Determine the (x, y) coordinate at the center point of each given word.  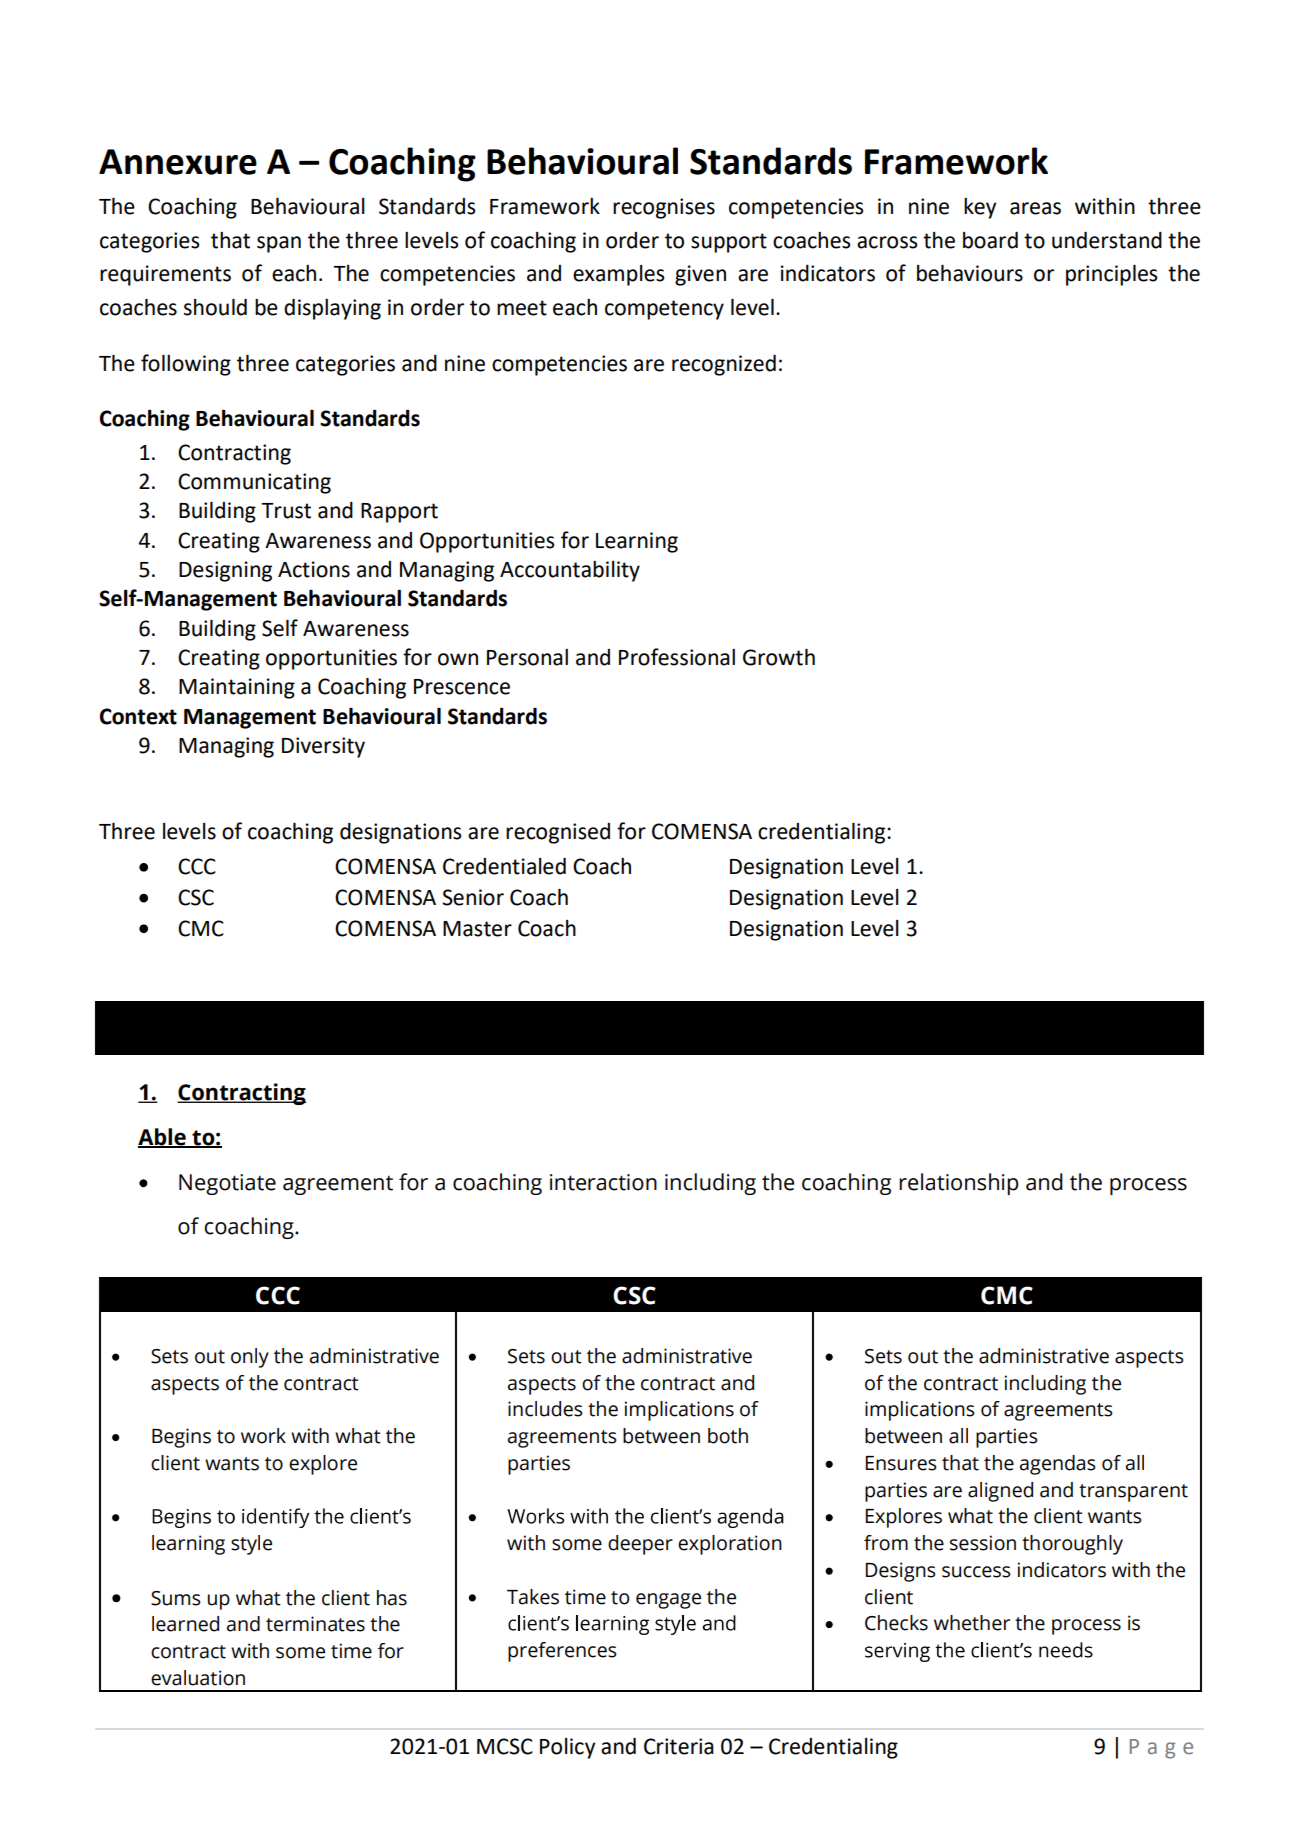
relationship (959, 1184)
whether (972, 1623)
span (279, 244)
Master (477, 929)
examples (619, 275)
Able (163, 1137)
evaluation (198, 1678)
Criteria (679, 1746)
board (990, 240)
